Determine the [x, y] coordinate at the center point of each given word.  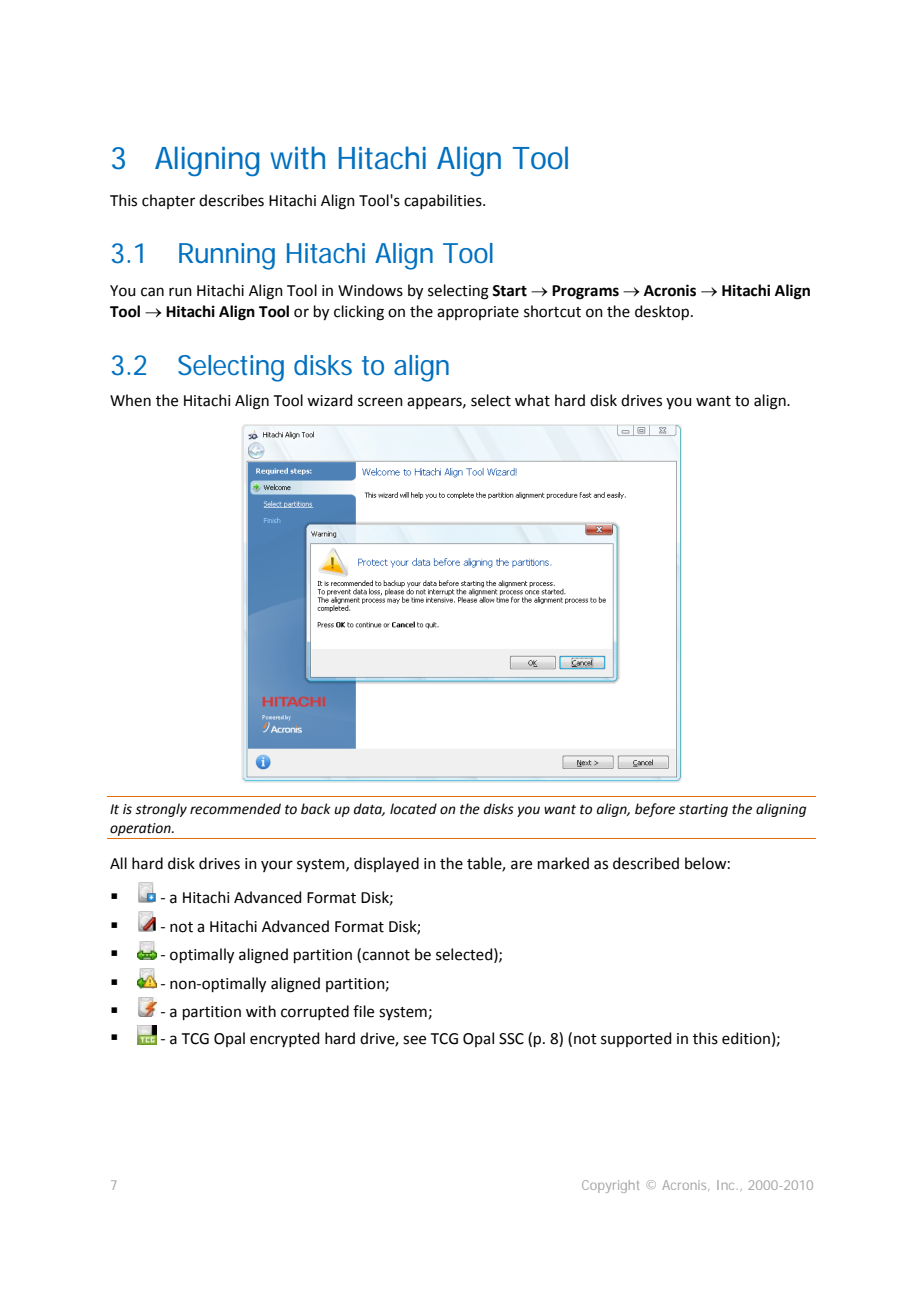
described [646, 863]
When [130, 400]
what [532, 400]
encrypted [285, 1039]
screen [380, 402]
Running [227, 256]
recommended [235, 809]
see [414, 1040]
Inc [727, 1185]
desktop [663, 312]
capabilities [444, 201]
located [413, 809]
